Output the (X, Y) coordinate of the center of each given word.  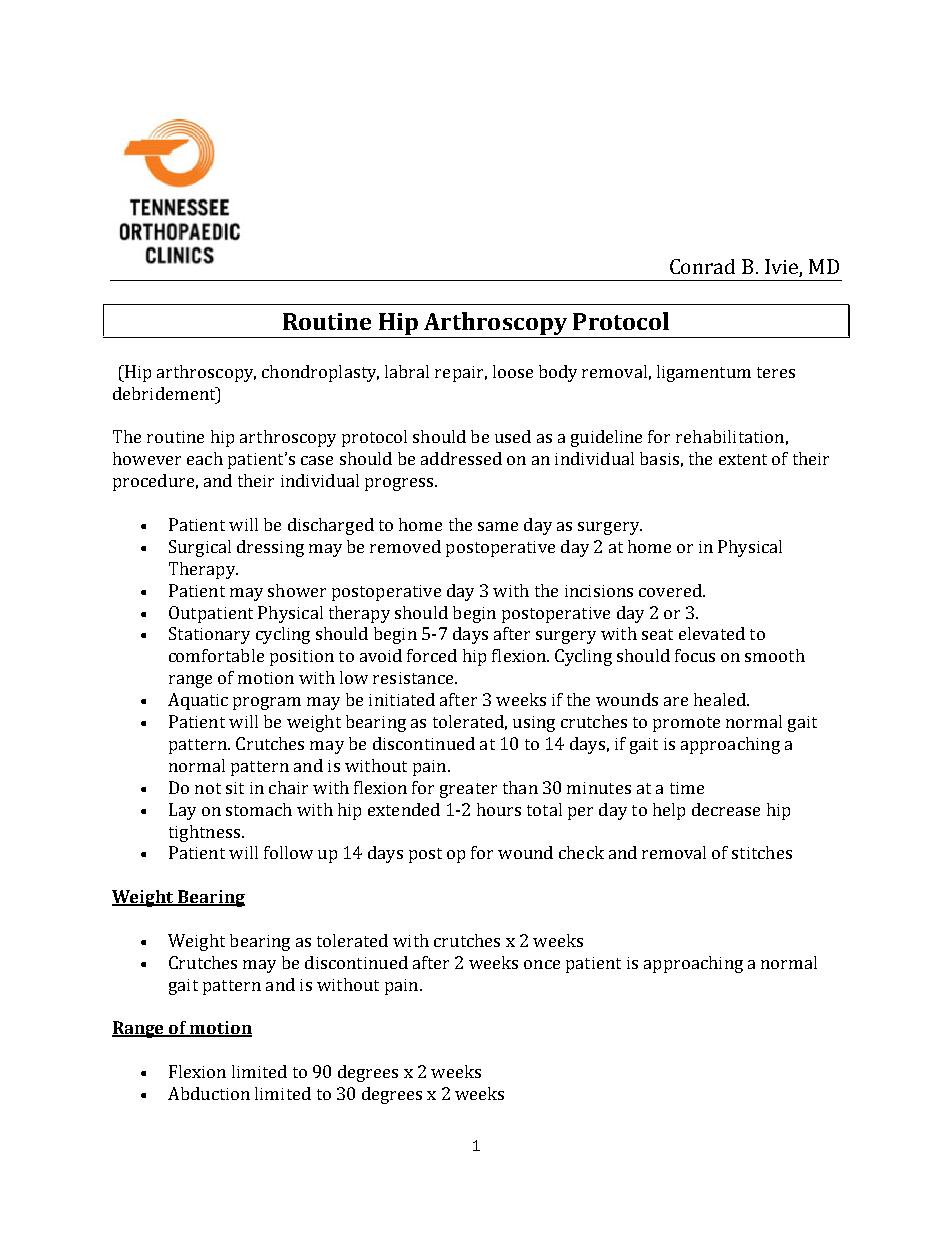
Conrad (702, 266)
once (542, 964)
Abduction (209, 1093)
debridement (165, 393)
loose (513, 371)
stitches (762, 852)
